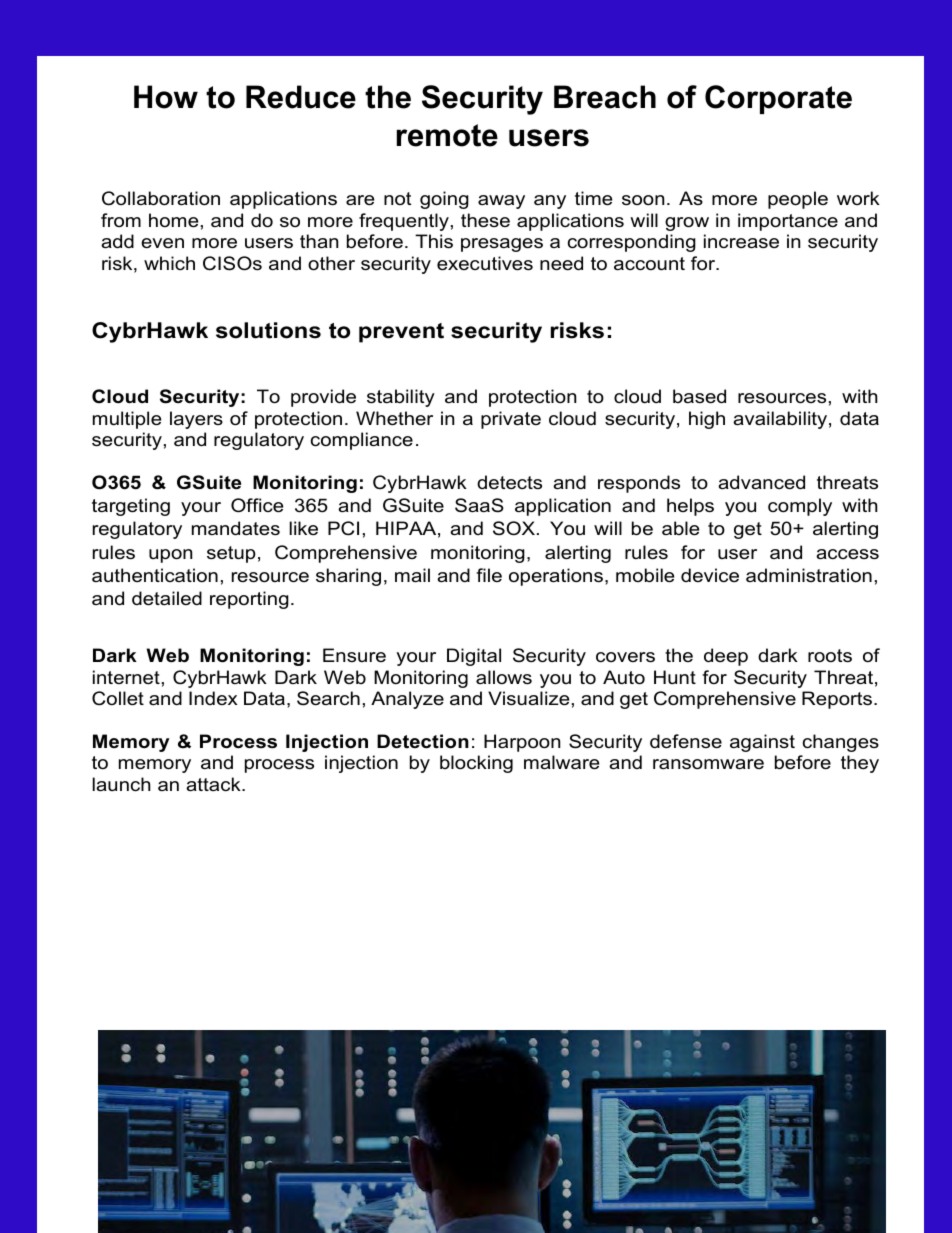  Describe the element at coordinates (214, 784) in the screenshot. I see `attack` at that location.
